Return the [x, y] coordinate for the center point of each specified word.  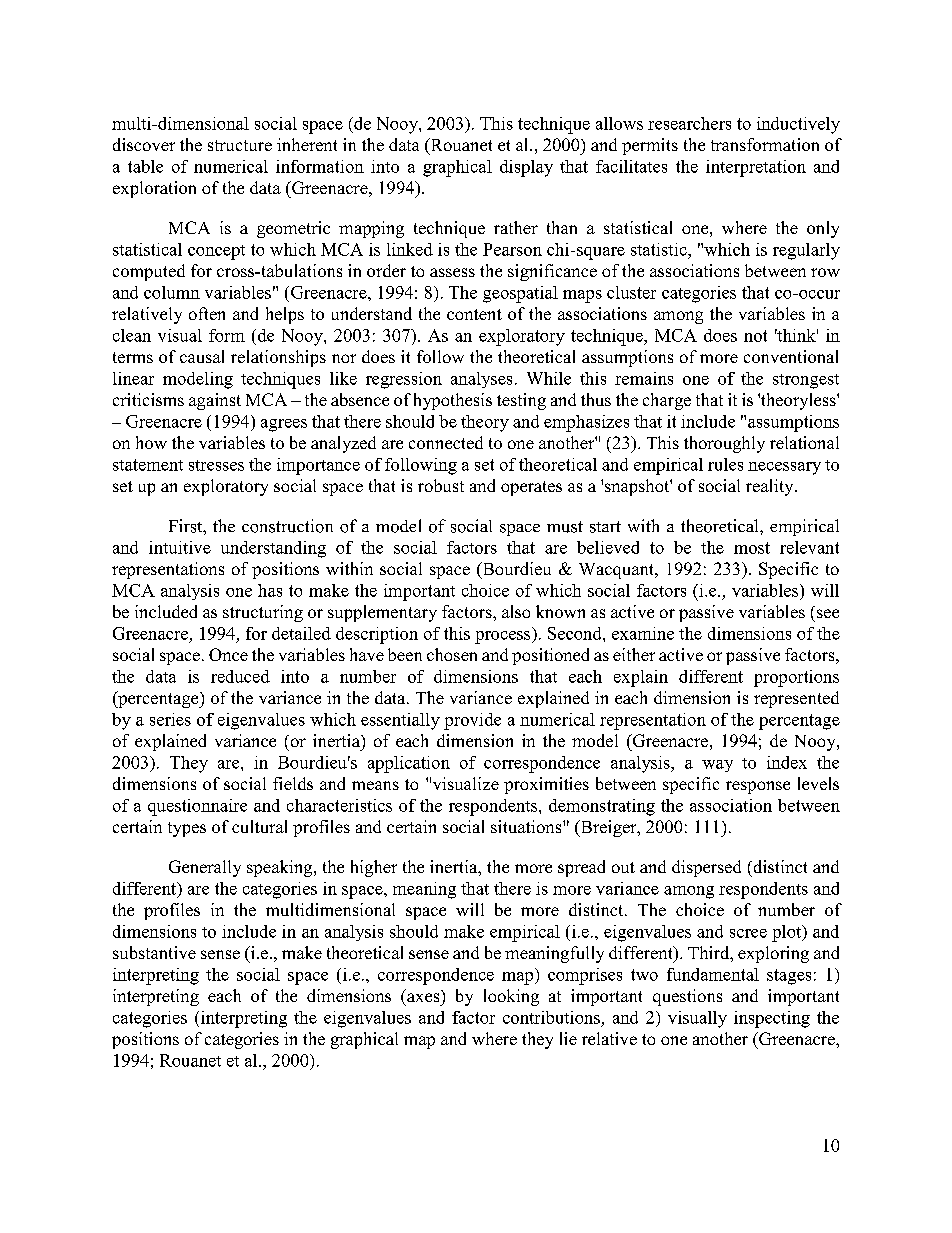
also [516, 611]
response [758, 787]
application [409, 764]
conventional [791, 356]
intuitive [180, 547]
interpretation [756, 168]
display [526, 168]
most [752, 548]
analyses [481, 380]
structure [240, 145]
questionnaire [197, 807]
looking [511, 997]
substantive [154, 952]
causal [202, 356]
